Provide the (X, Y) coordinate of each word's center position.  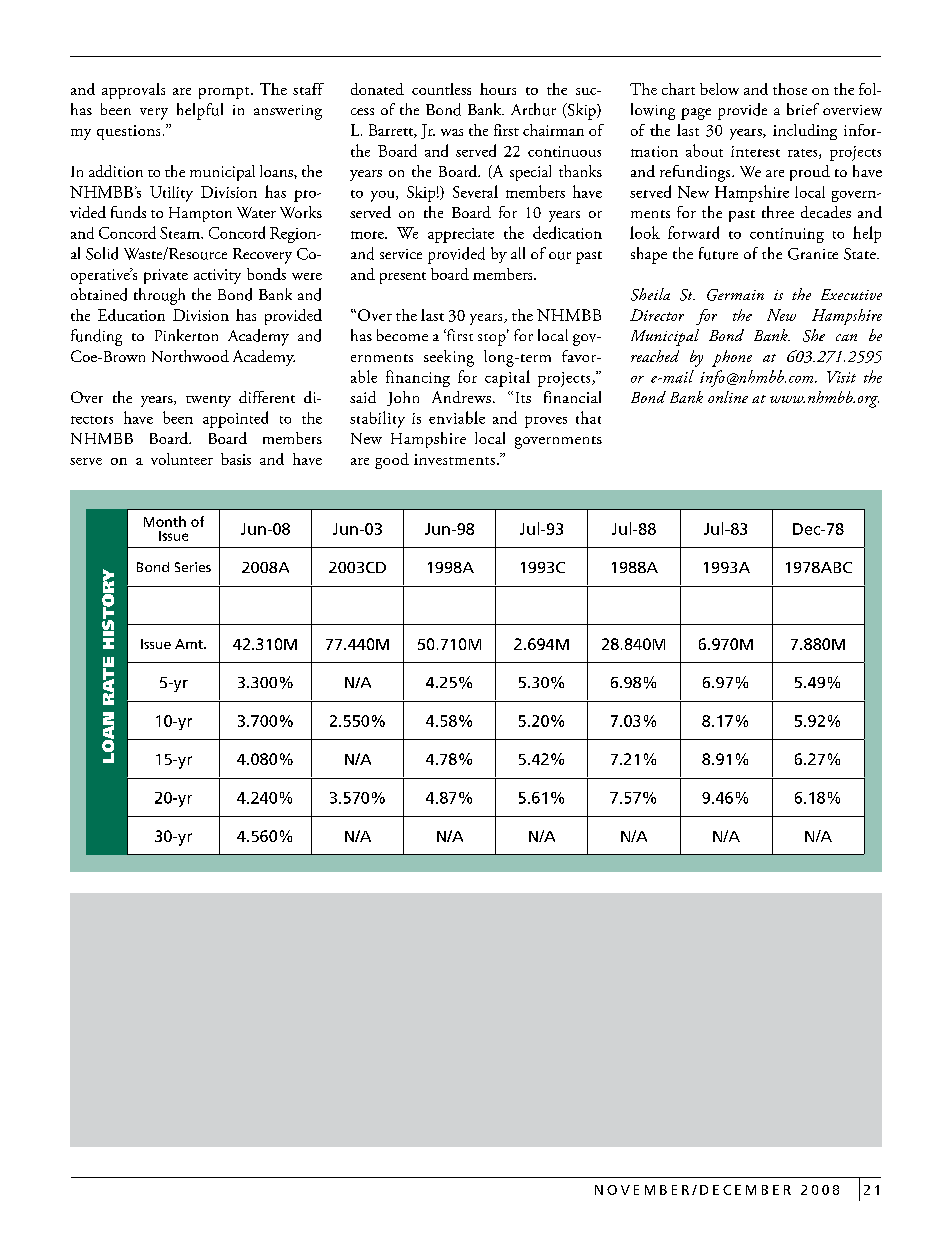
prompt (225, 93)
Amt (190, 644)
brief (803, 109)
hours (498, 89)
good (392, 461)
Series (193, 567)
